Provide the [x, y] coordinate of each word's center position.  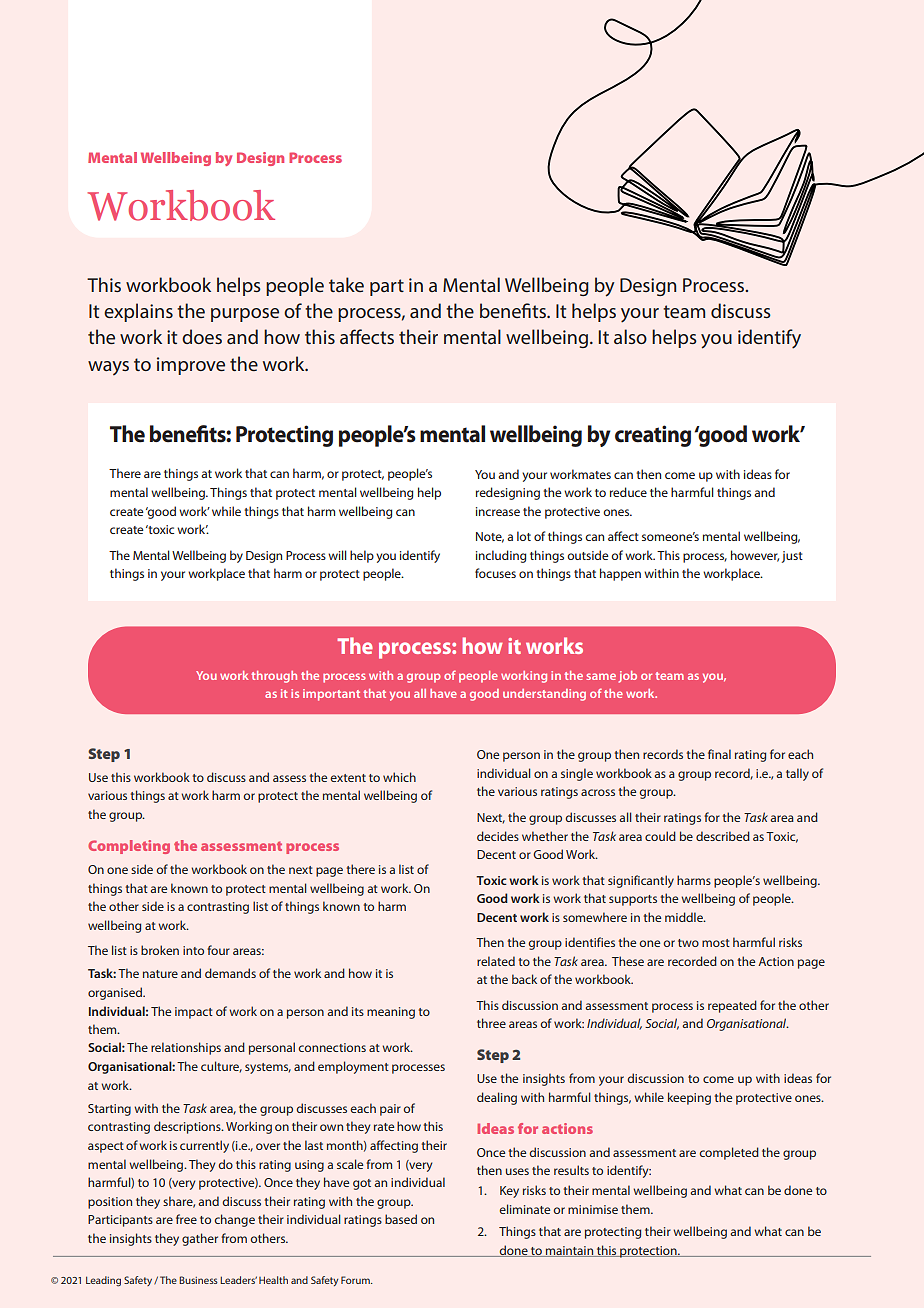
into [193, 950]
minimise [593, 1209]
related [496, 961]
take [346, 284]
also [630, 336]
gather [200, 1239]
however [755, 556]
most [716, 943]
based [401, 1219]
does [202, 336]
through [274, 677]
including [501, 556]
